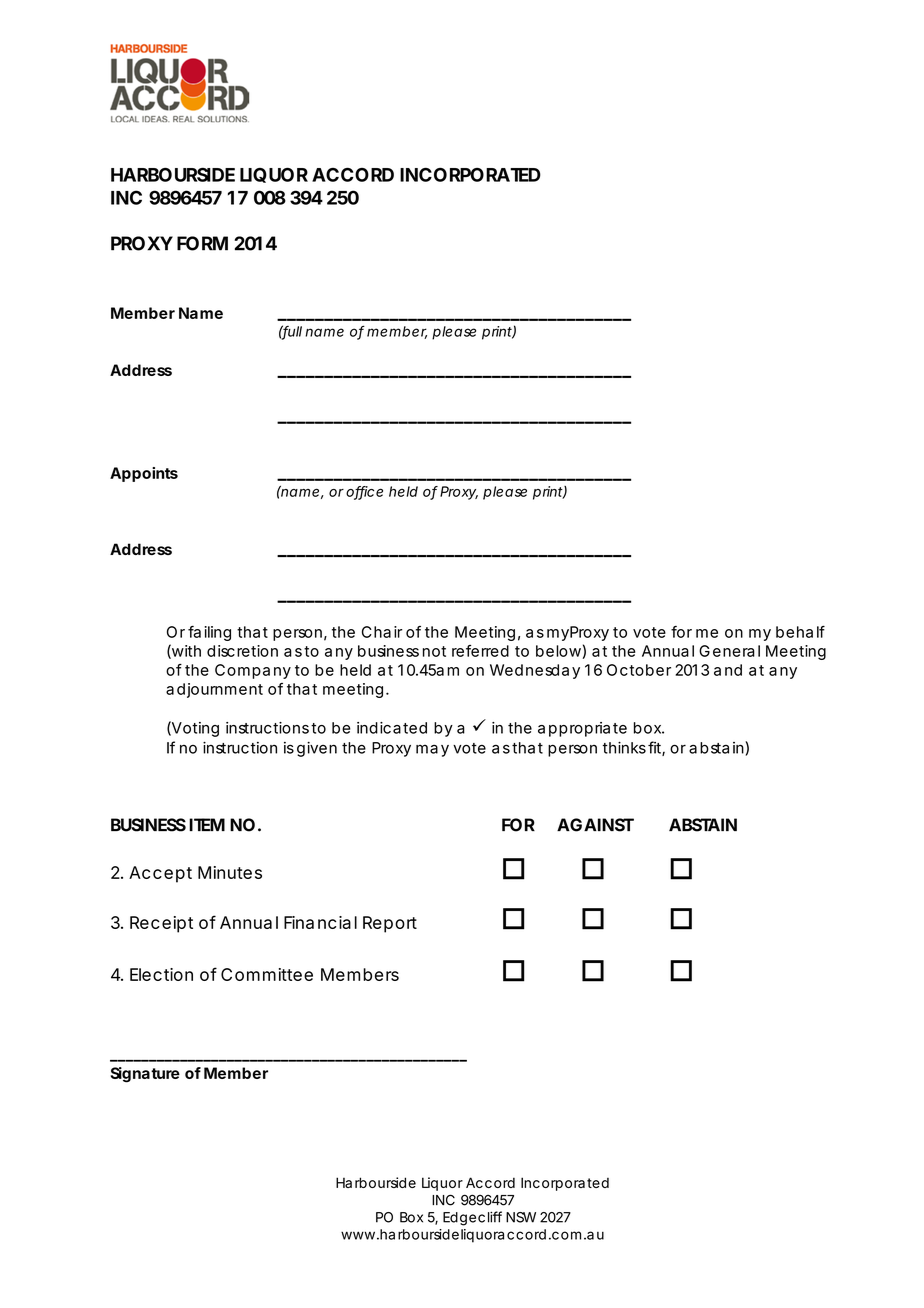 The height and width of the screenshot is (1308, 924). I want to click on discretion, so click(242, 651).
